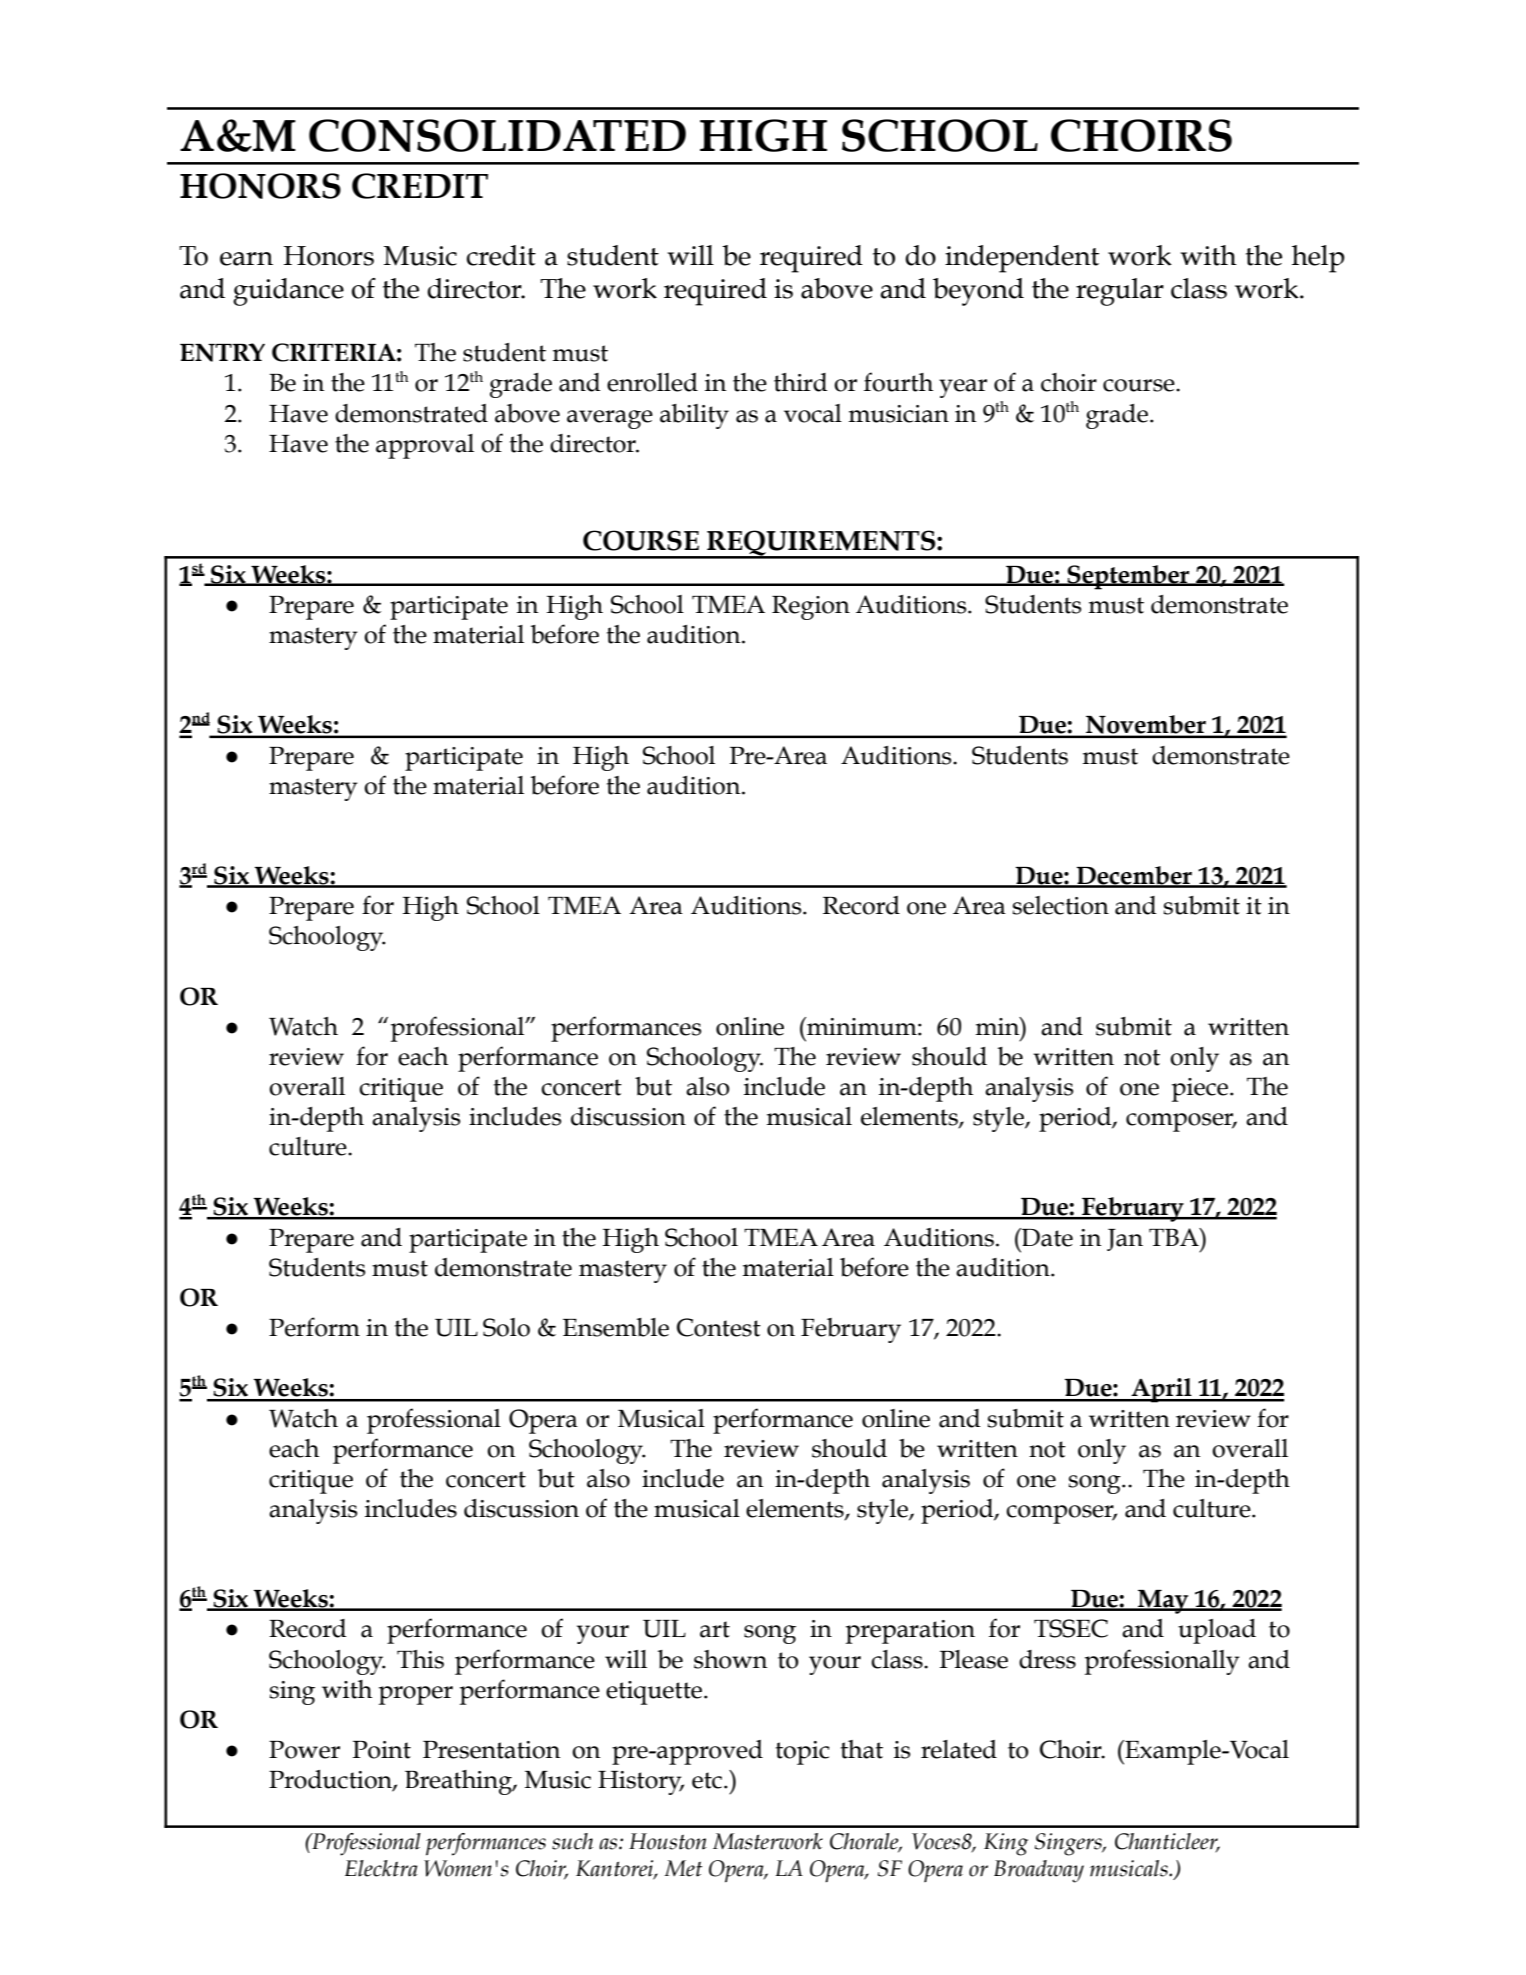 This document has height=1975, width=1526. I want to click on third, so click(800, 382).
